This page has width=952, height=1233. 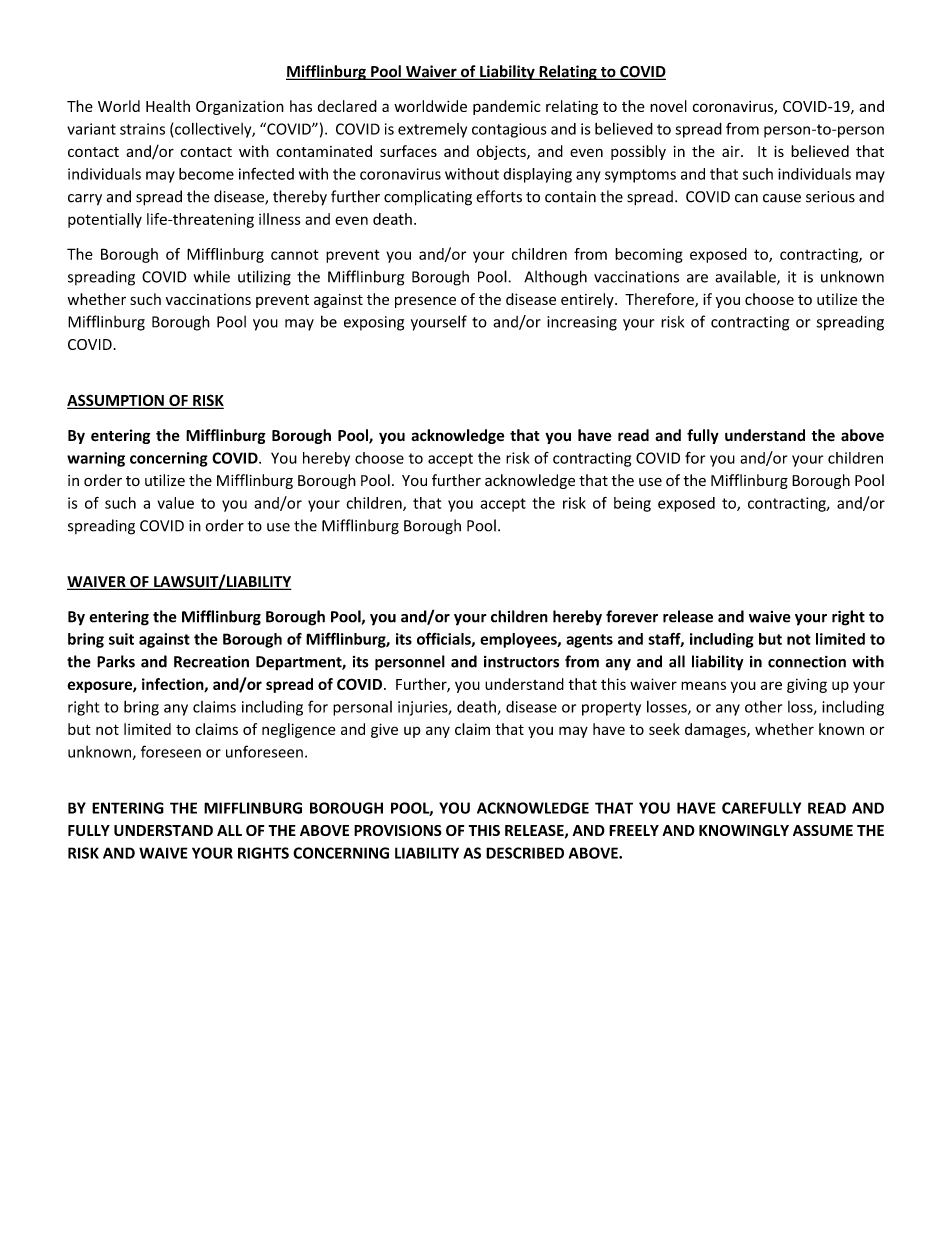 What do you see at coordinates (732, 151) in the page?
I see `air` at bounding box center [732, 151].
